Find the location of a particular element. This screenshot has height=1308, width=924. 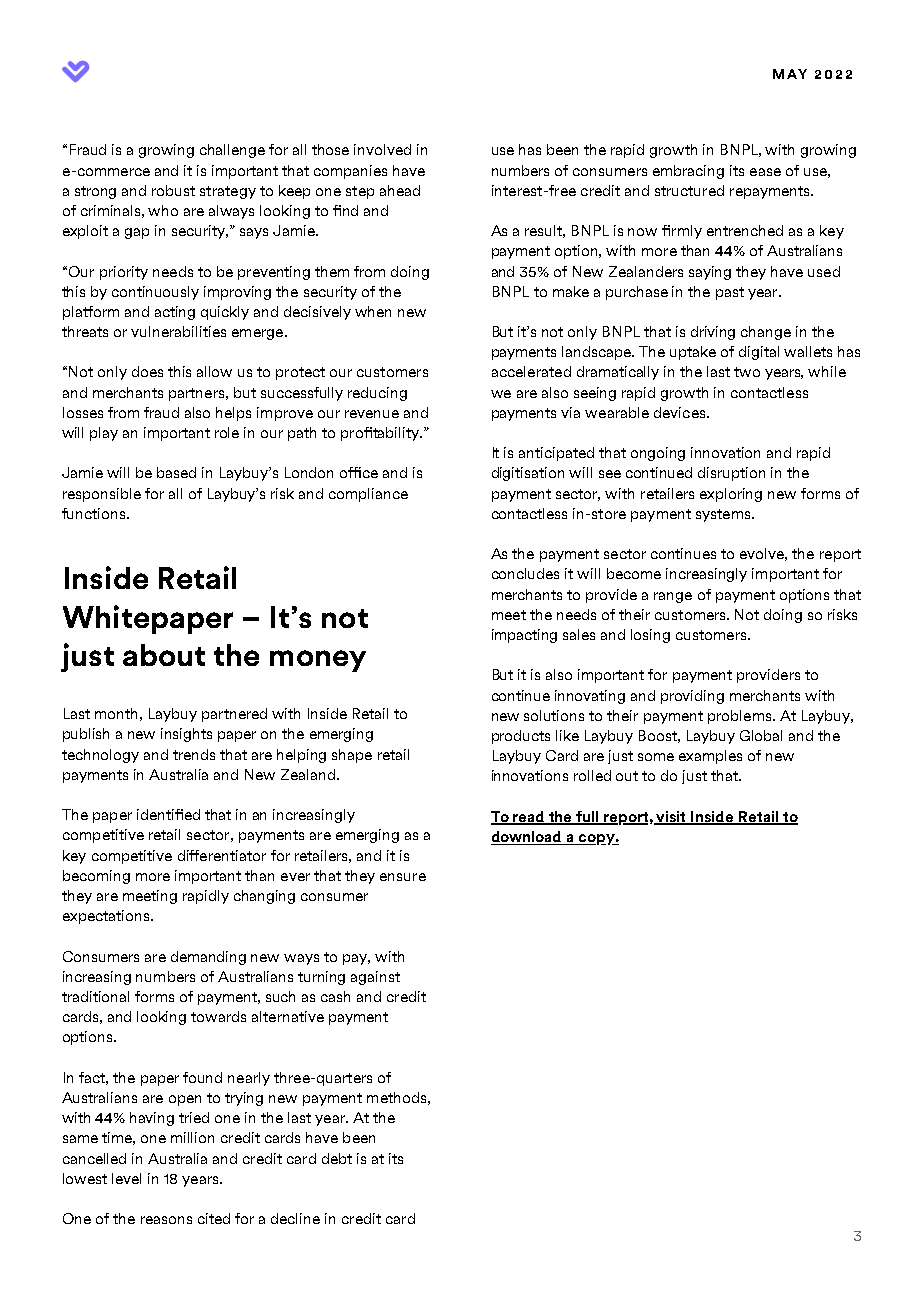

ahead is located at coordinates (400, 190).
